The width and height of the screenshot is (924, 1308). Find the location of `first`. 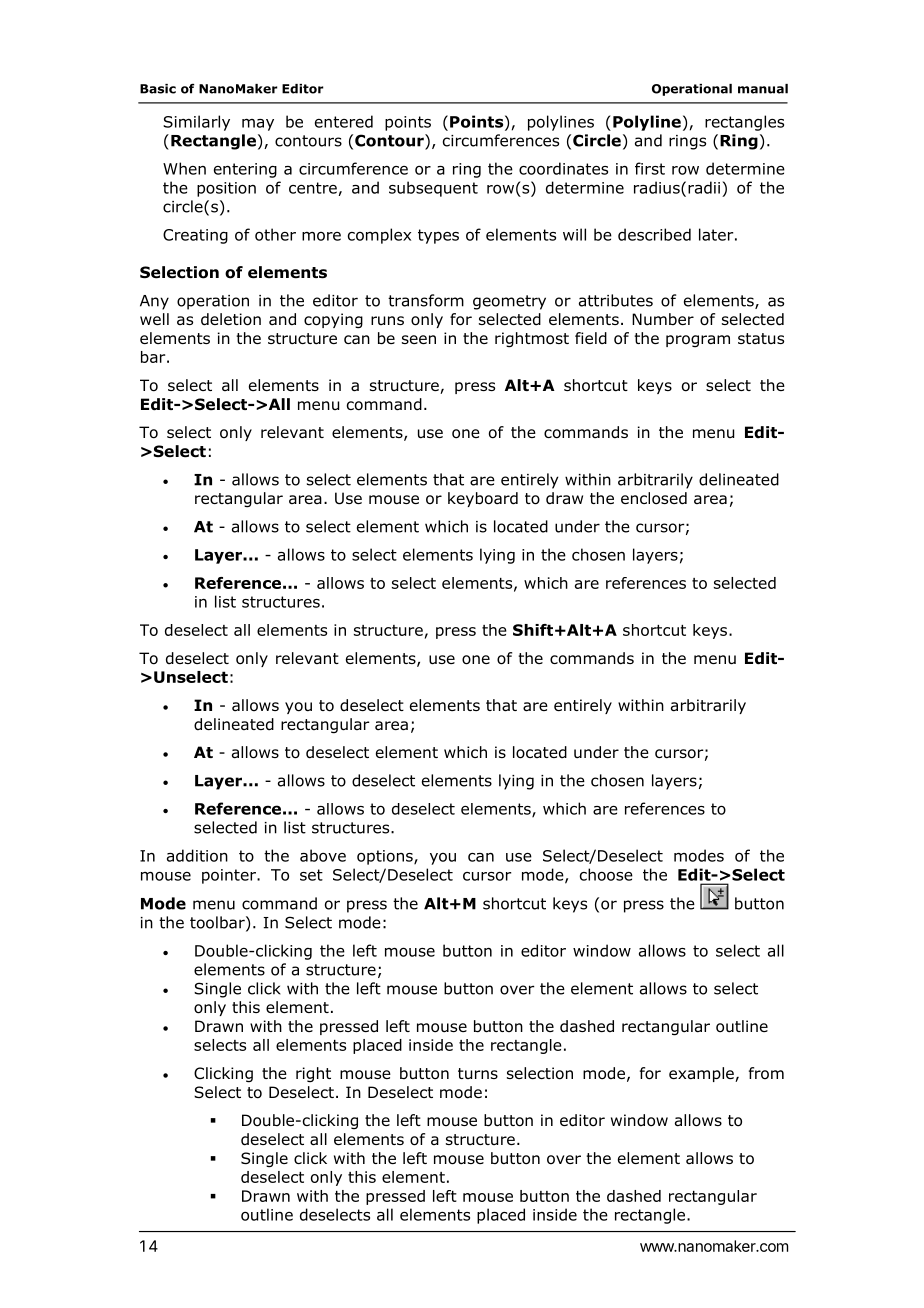

first is located at coordinates (650, 168).
